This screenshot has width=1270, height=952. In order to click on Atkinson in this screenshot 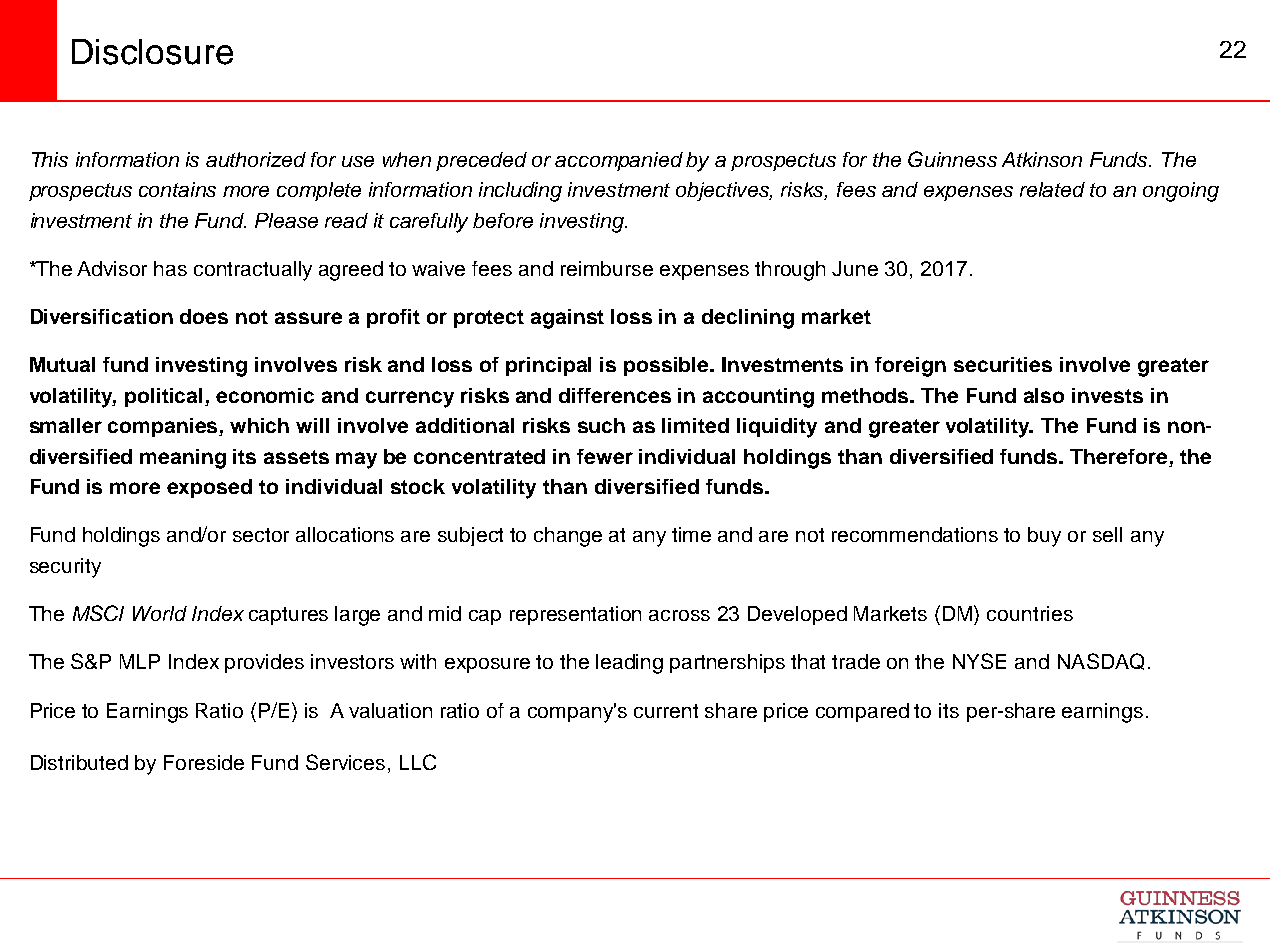, I will do `click(1042, 159)`.
